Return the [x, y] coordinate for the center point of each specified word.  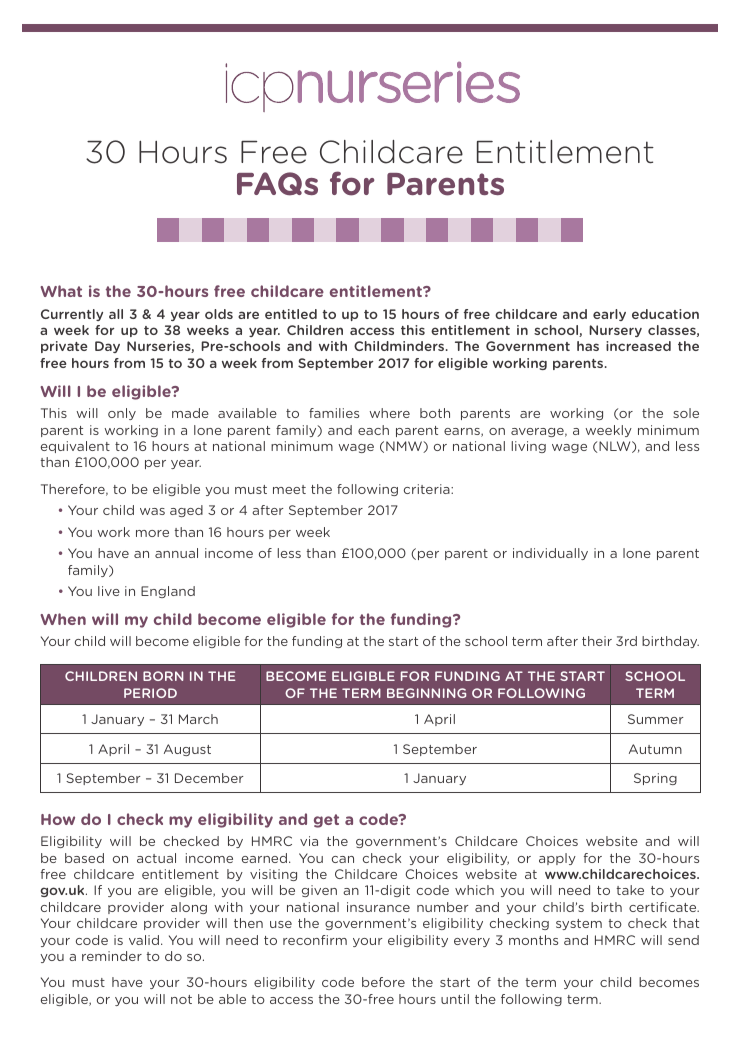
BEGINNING [426, 693]
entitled [291, 314]
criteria [428, 489]
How [58, 819]
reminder [112, 956]
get [326, 821]
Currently [72, 315]
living [529, 447]
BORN [163, 676]
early [609, 315]
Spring [655, 779]
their [597, 641]
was [152, 511]
